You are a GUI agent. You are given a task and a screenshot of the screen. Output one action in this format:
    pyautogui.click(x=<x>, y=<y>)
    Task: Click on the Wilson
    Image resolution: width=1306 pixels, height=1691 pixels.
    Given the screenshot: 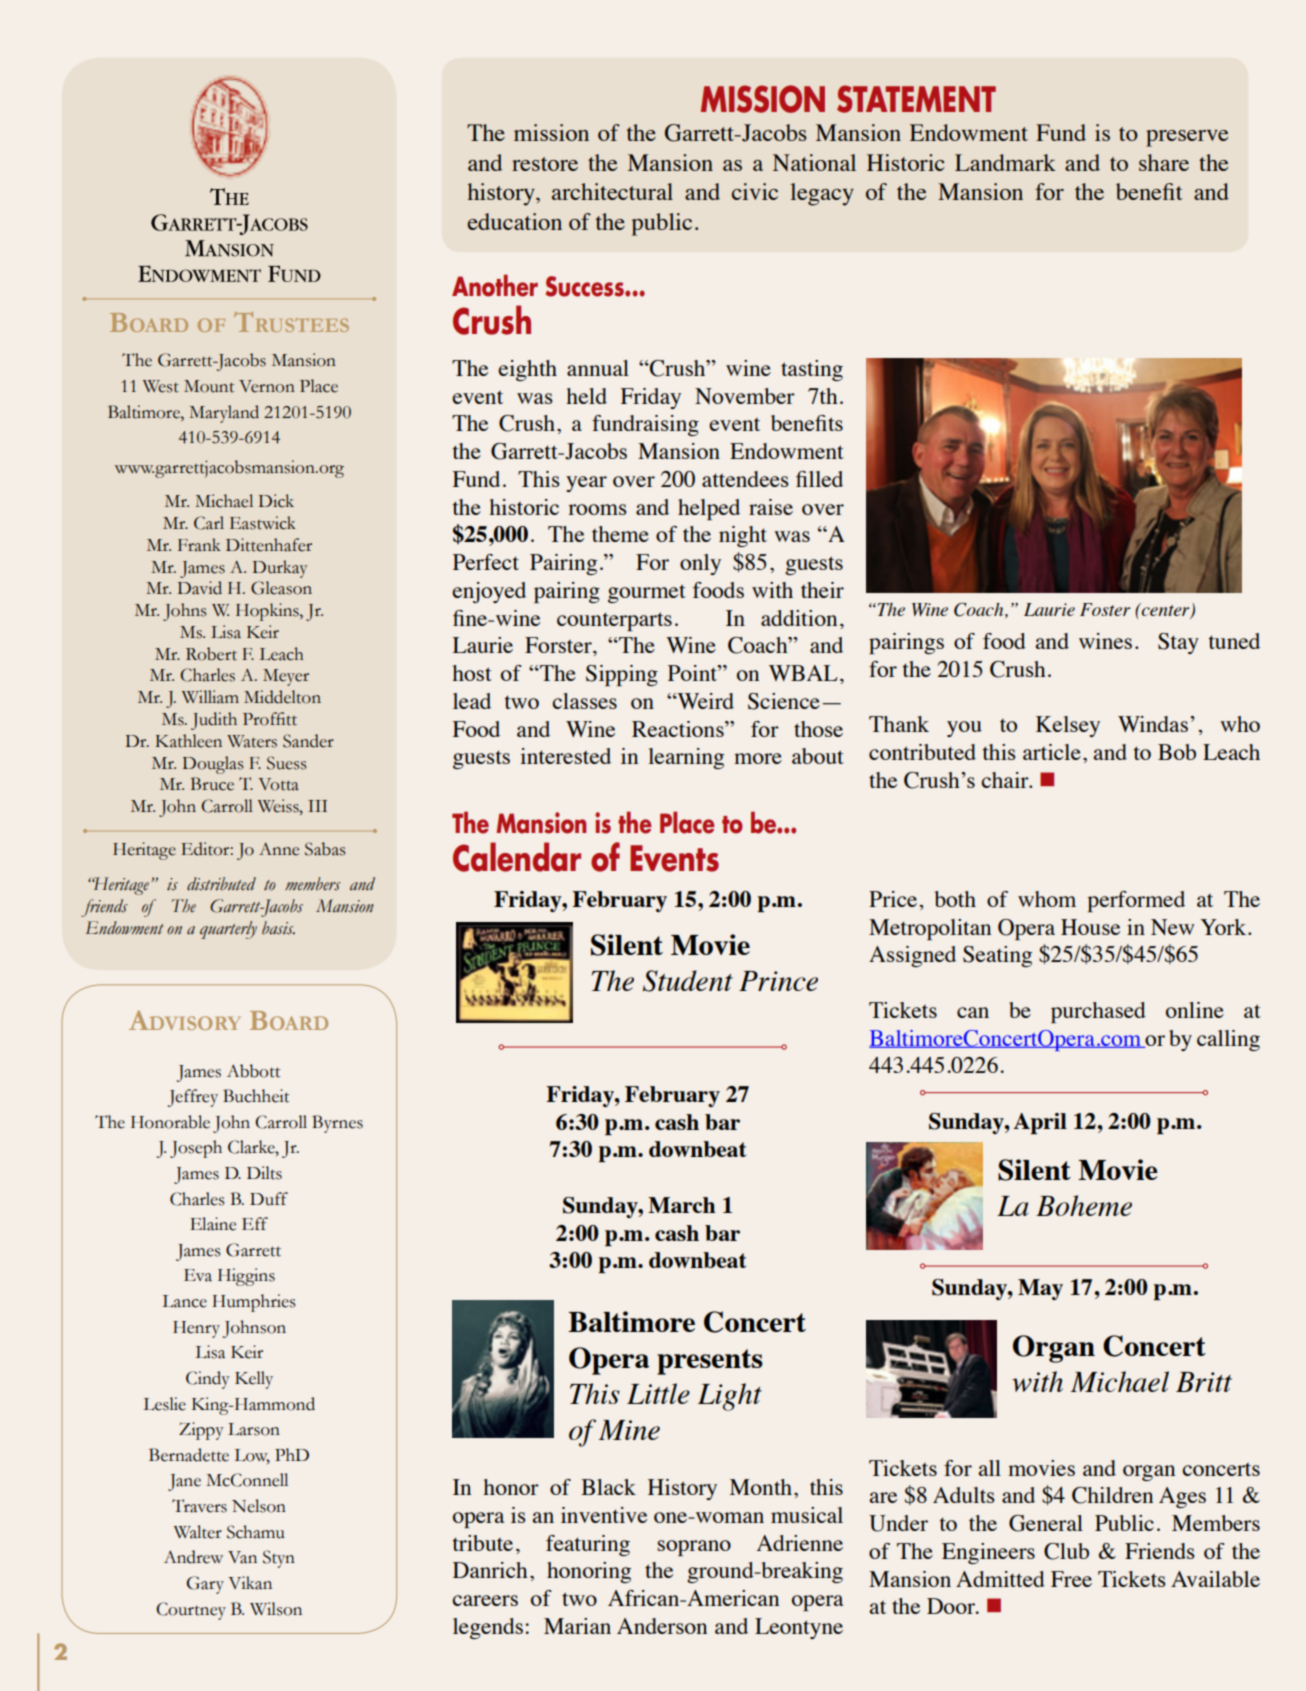 What is the action you would take?
    pyautogui.click(x=276, y=1609)
